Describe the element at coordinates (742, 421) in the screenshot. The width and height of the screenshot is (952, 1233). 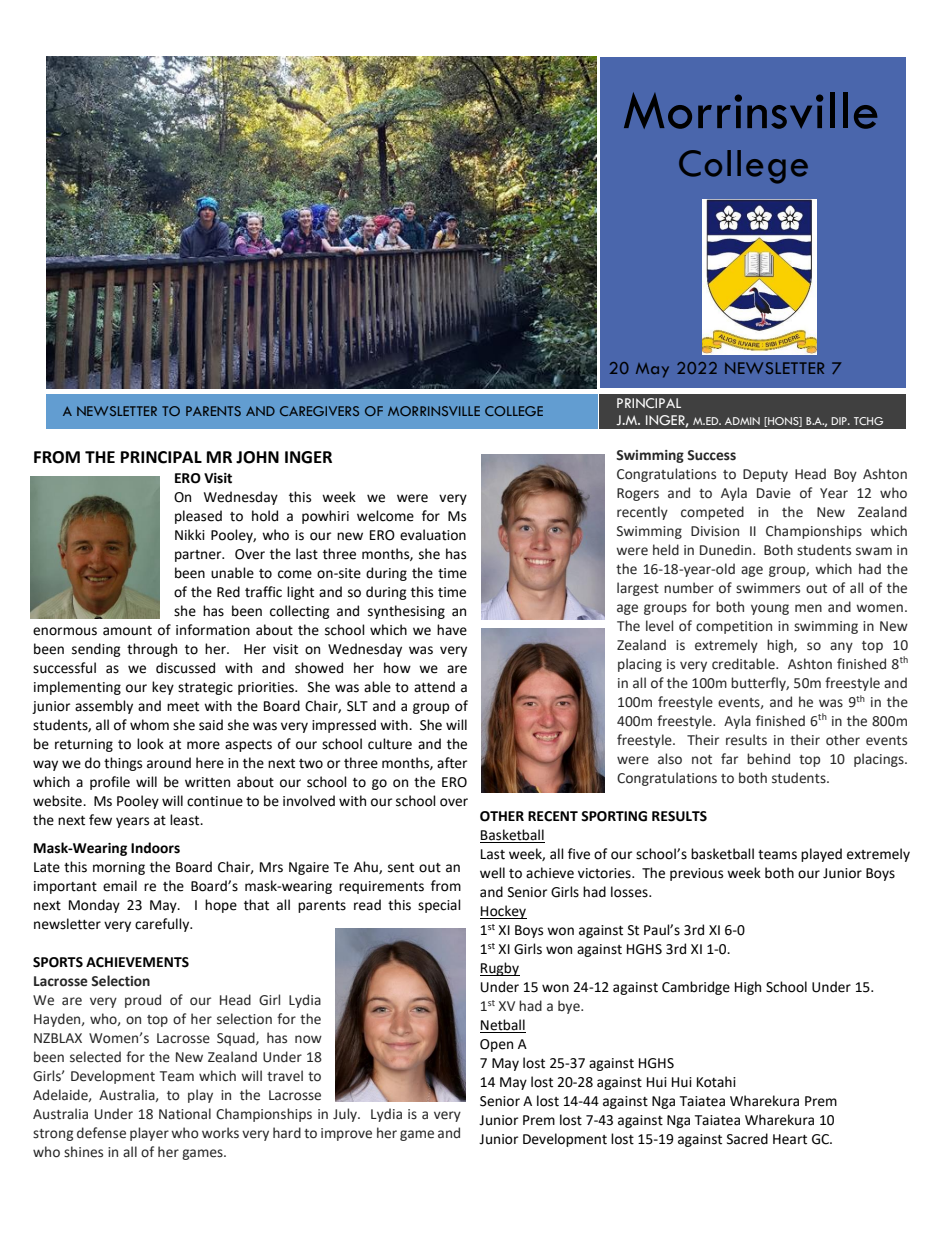
I see `ADMIN` at that location.
